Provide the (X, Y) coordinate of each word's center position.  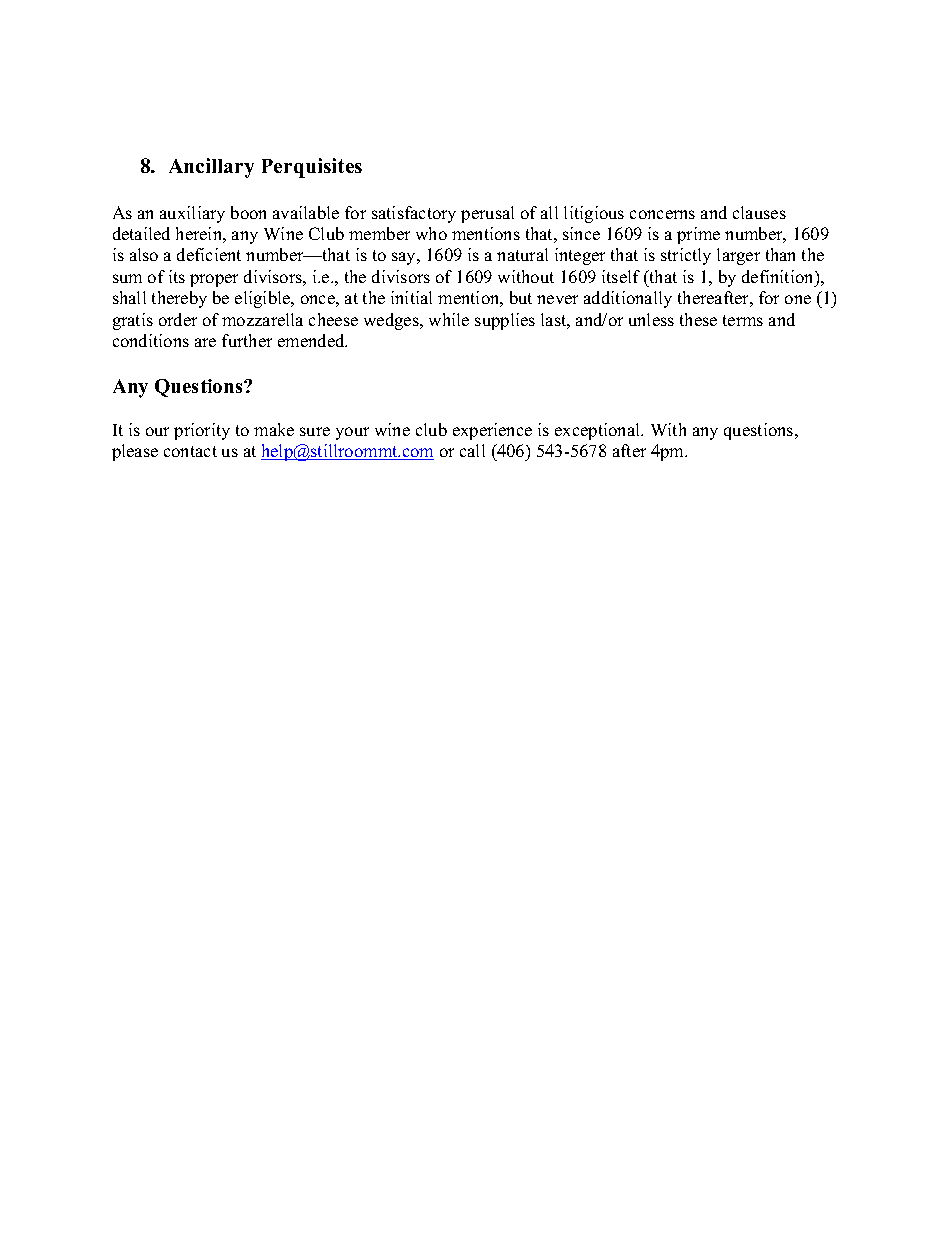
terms (743, 320)
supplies (505, 321)
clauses (759, 212)
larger (738, 256)
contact (190, 451)
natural (522, 254)
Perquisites (312, 168)
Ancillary (211, 168)
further (247, 340)
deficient (209, 254)
